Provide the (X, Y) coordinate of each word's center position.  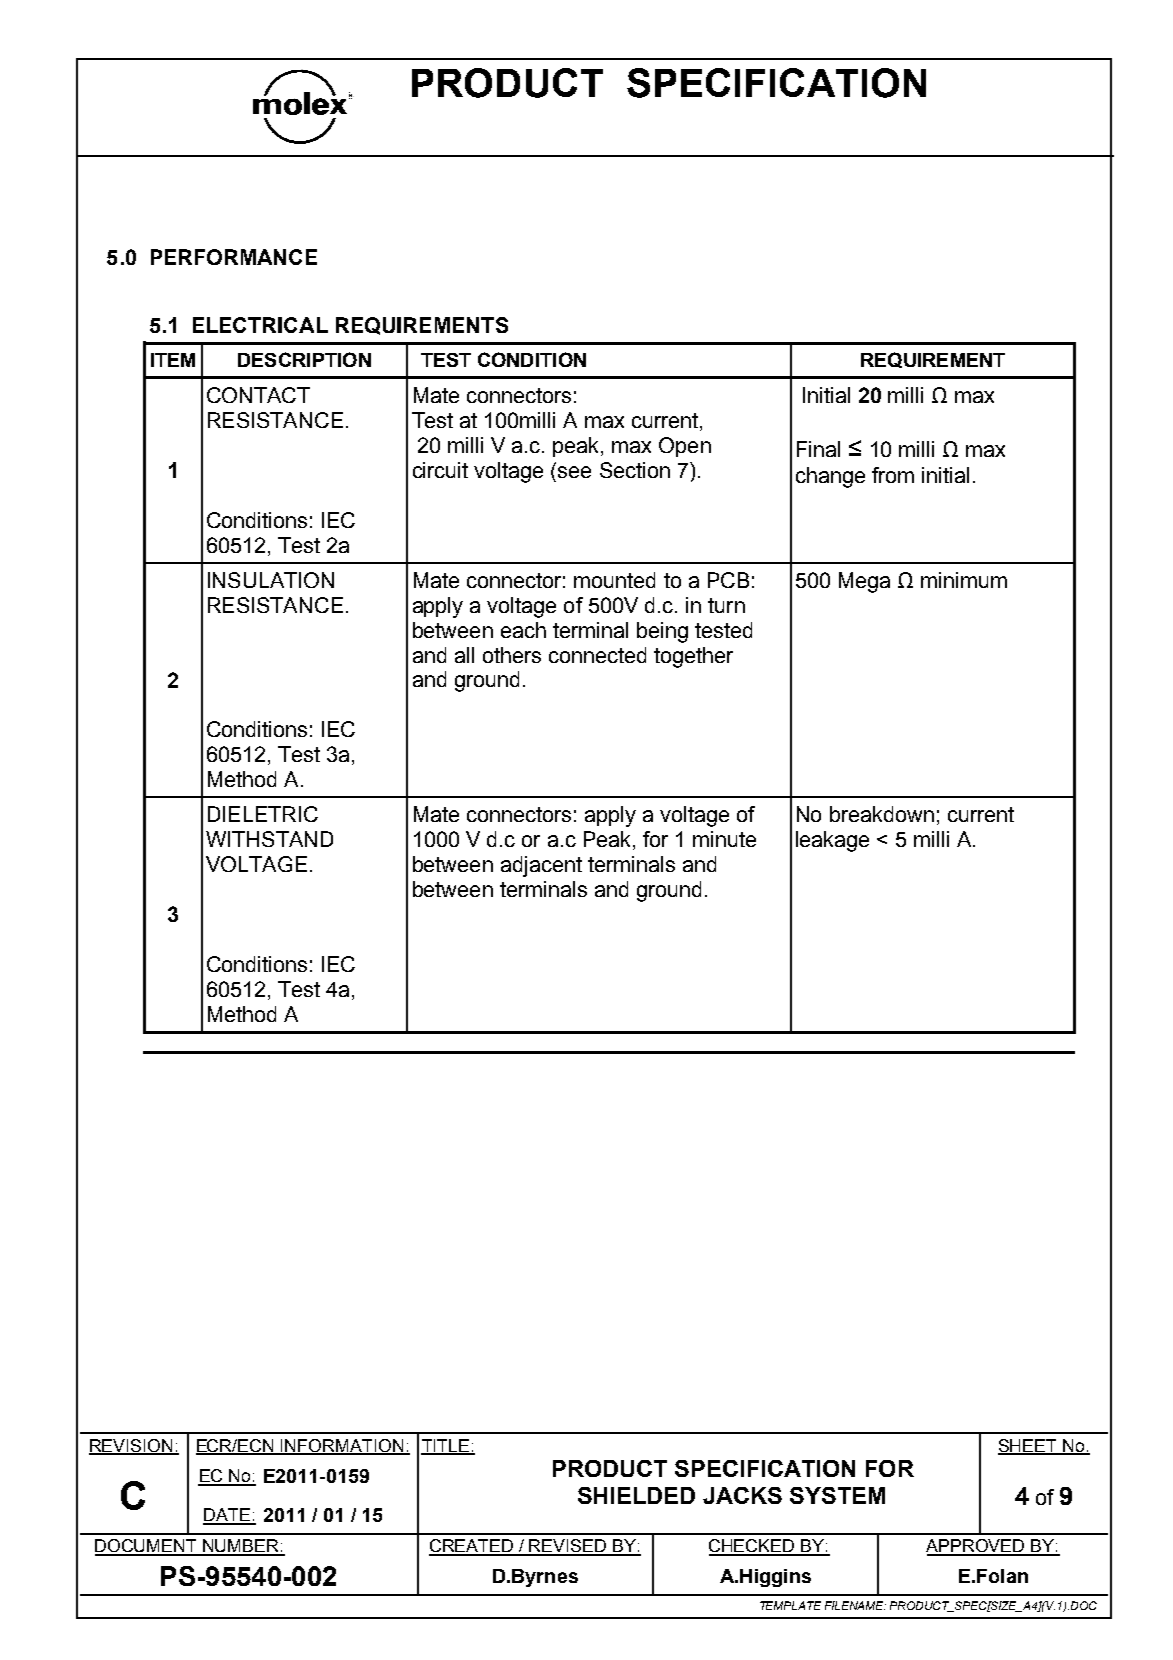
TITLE (446, 1446)
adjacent (541, 866)
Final (818, 449)
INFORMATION (343, 1446)
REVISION (132, 1446)
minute (724, 839)
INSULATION (271, 580)
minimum (964, 580)
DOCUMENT (147, 1547)
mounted (614, 580)
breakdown (882, 814)
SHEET (1029, 1446)
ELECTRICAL (260, 325)
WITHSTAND (269, 839)
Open (685, 447)
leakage (832, 841)
